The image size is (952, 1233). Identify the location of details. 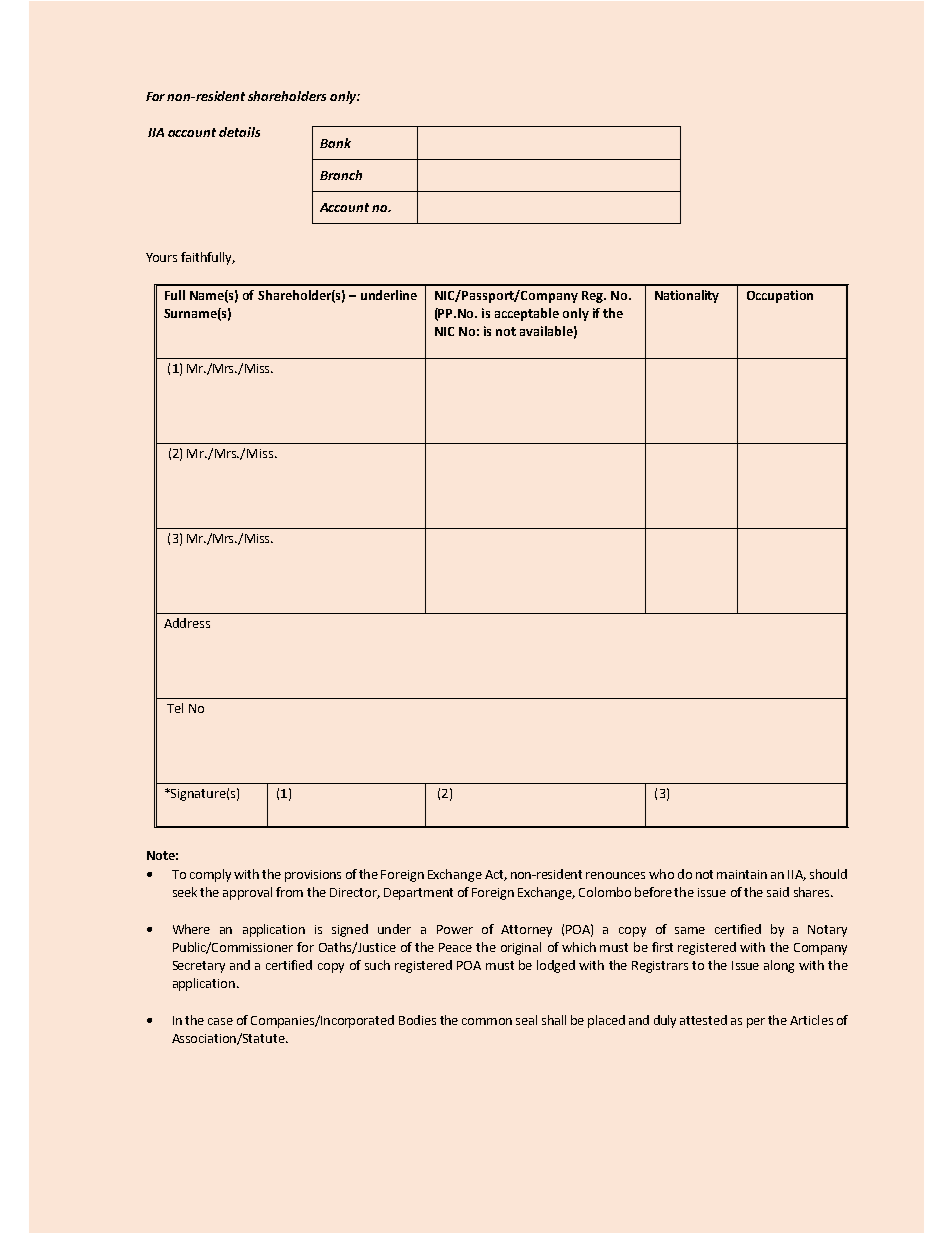
(239, 132).
